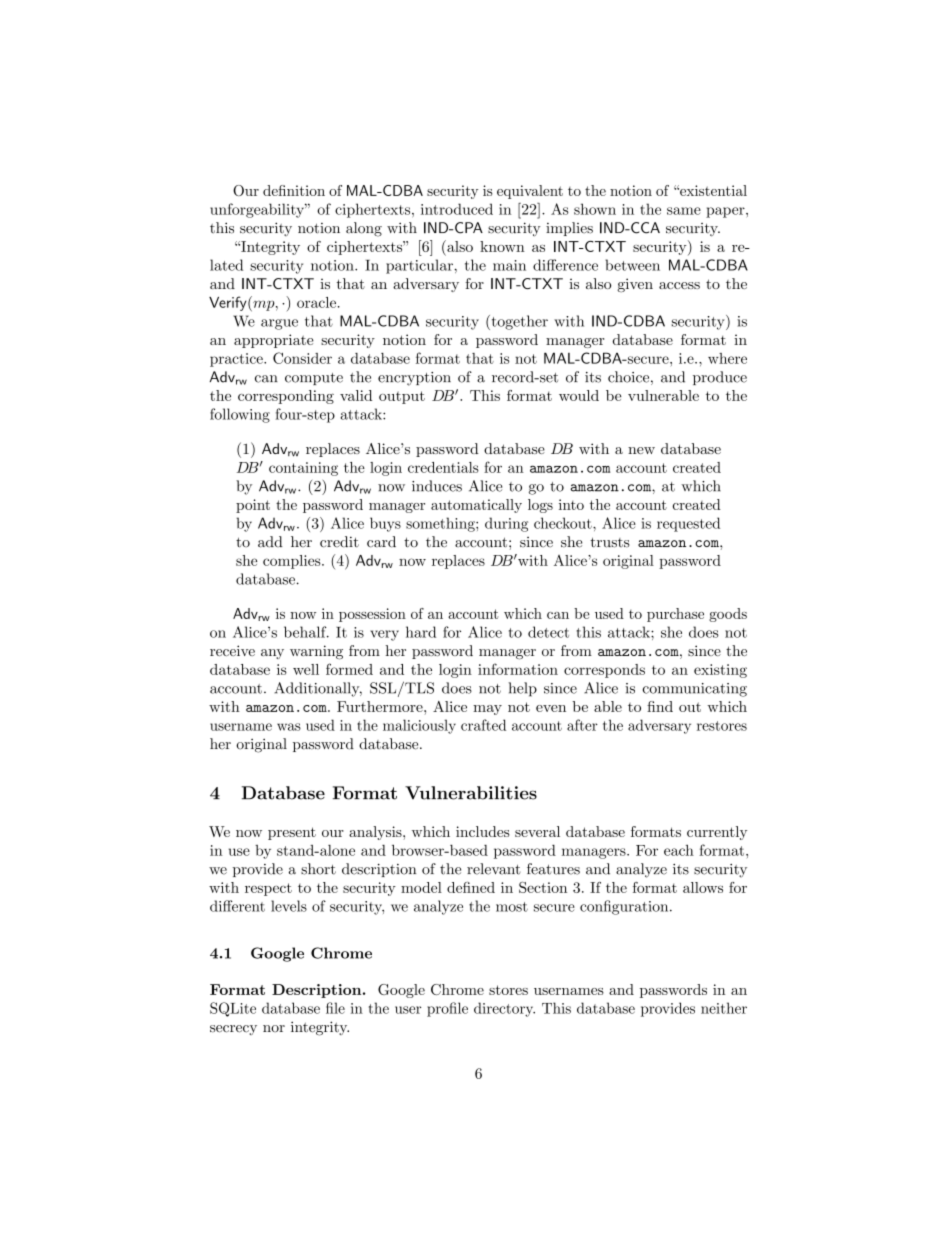 The image size is (952, 1233). What do you see at coordinates (274, 1028) in the screenshot?
I see `nor` at bounding box center [274, 1028].
